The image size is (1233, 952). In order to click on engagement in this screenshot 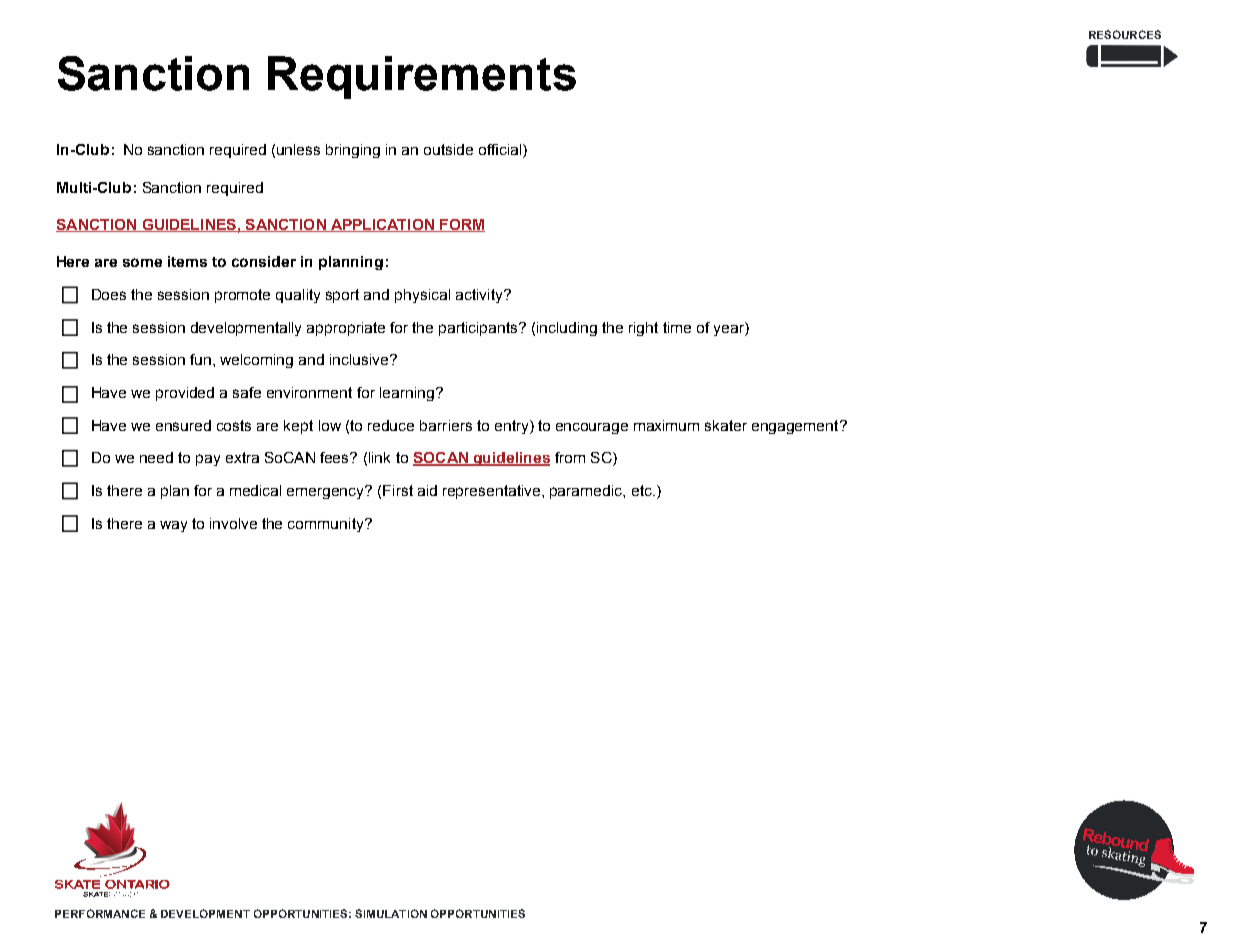, I will do `click(796, 427)`.
